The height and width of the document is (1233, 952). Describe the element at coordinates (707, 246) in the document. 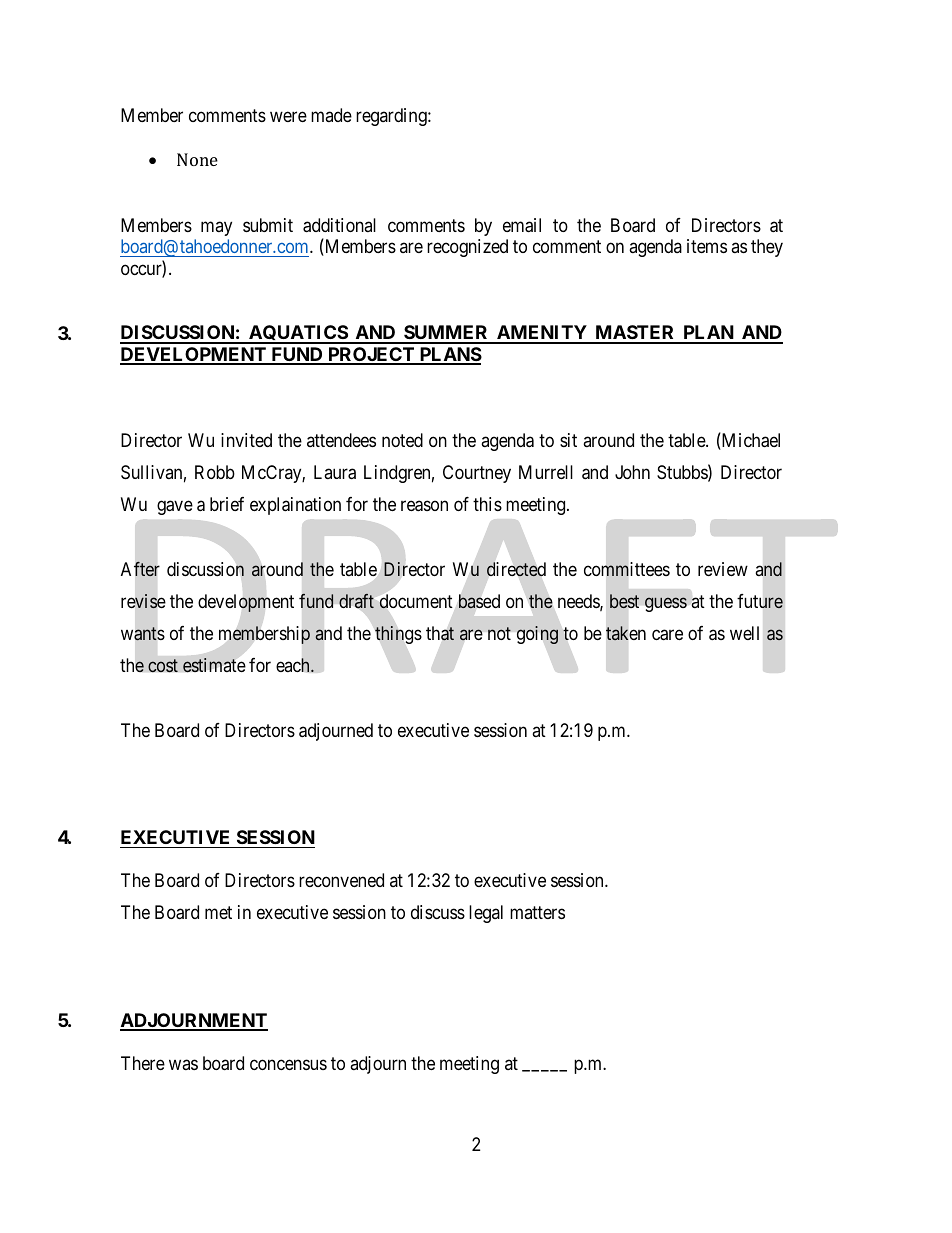

I see `items` at that location.
